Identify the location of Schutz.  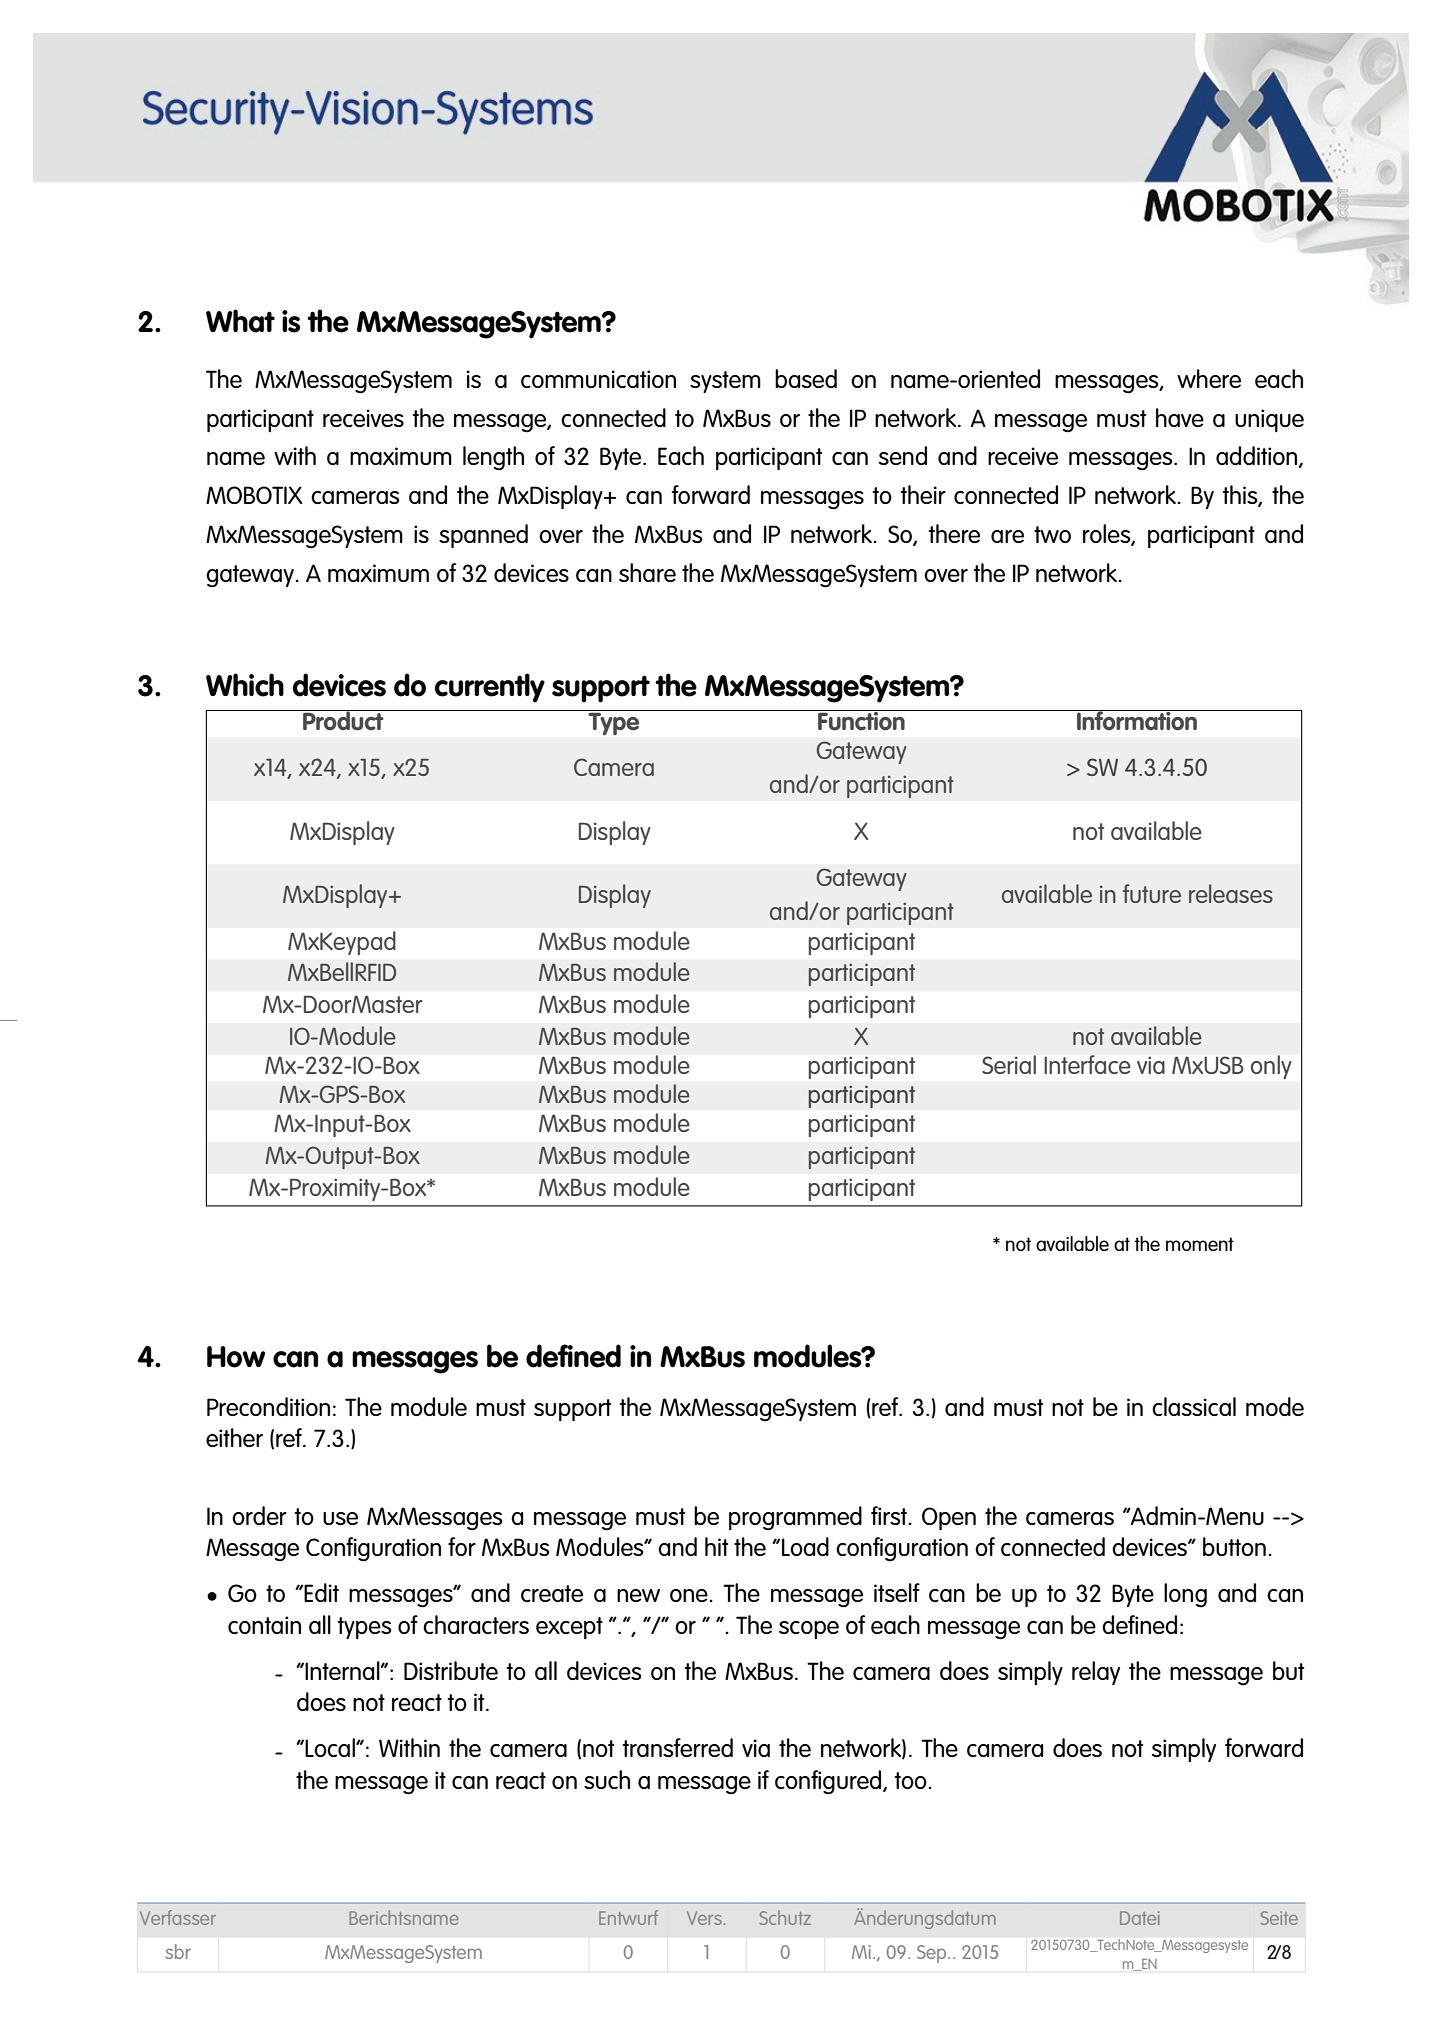
(785, 1917).
